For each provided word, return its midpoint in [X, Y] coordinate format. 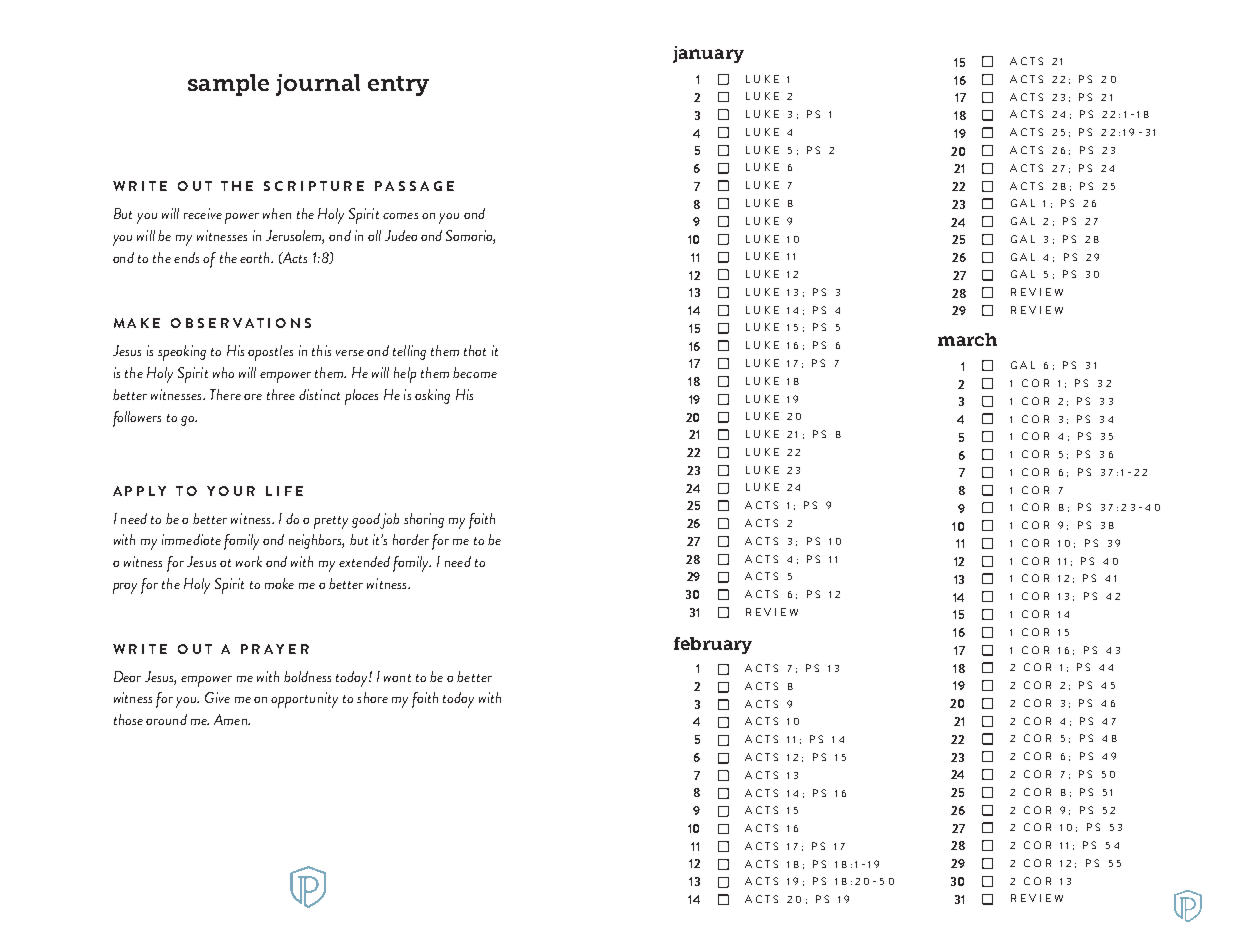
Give [217, 697]
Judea [401, 235]
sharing [424, 520]
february [713, 645]
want [397, 678]
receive [203, 213]
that [475, 350]
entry [398, 86]
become [475, 372]
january [708, 54]
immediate [191, 539]
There [225, 394]
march [967, 339]
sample [228, 85]
